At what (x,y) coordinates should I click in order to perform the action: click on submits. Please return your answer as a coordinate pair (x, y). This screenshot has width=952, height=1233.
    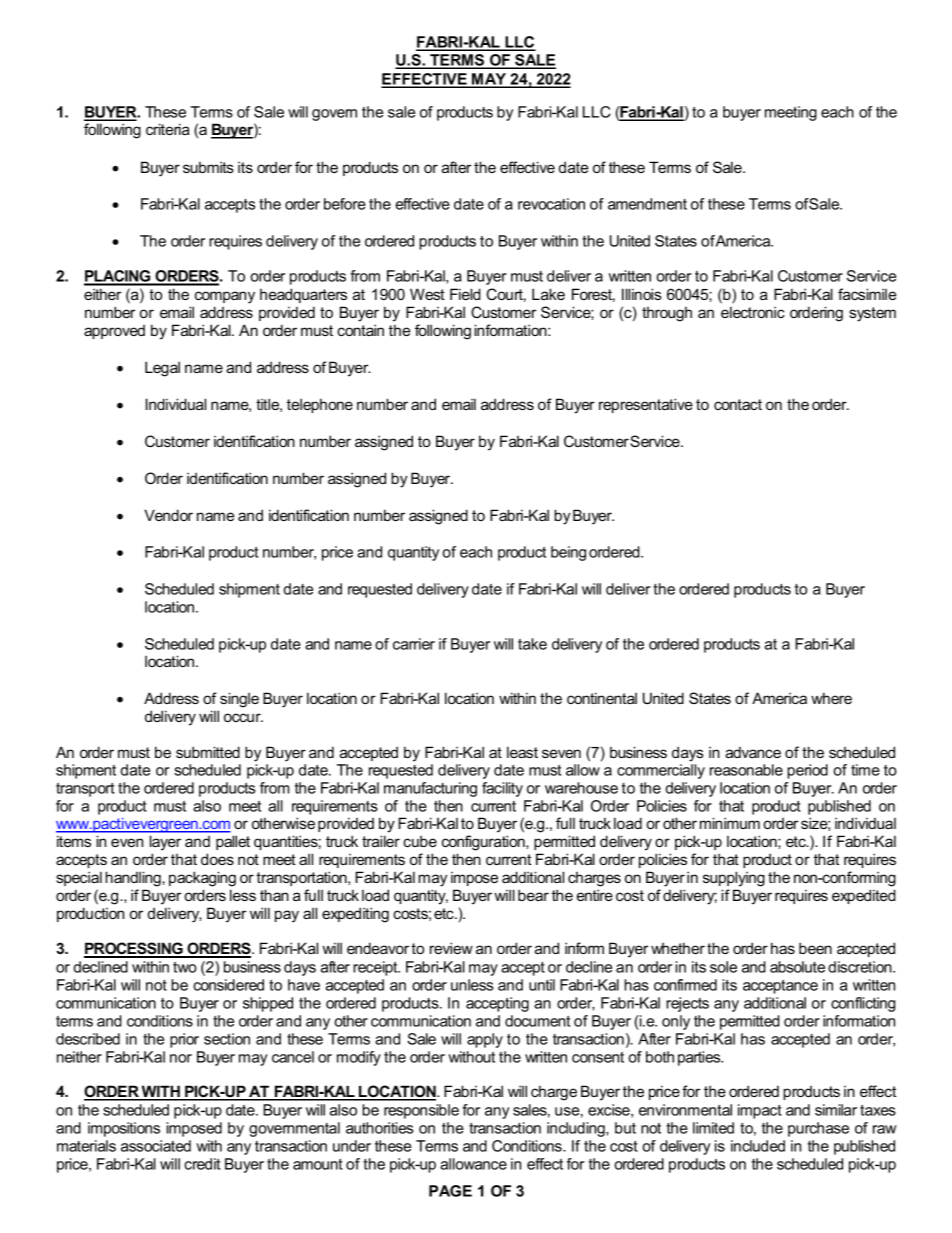
    Looking at the image, I should click on (208, 167).
